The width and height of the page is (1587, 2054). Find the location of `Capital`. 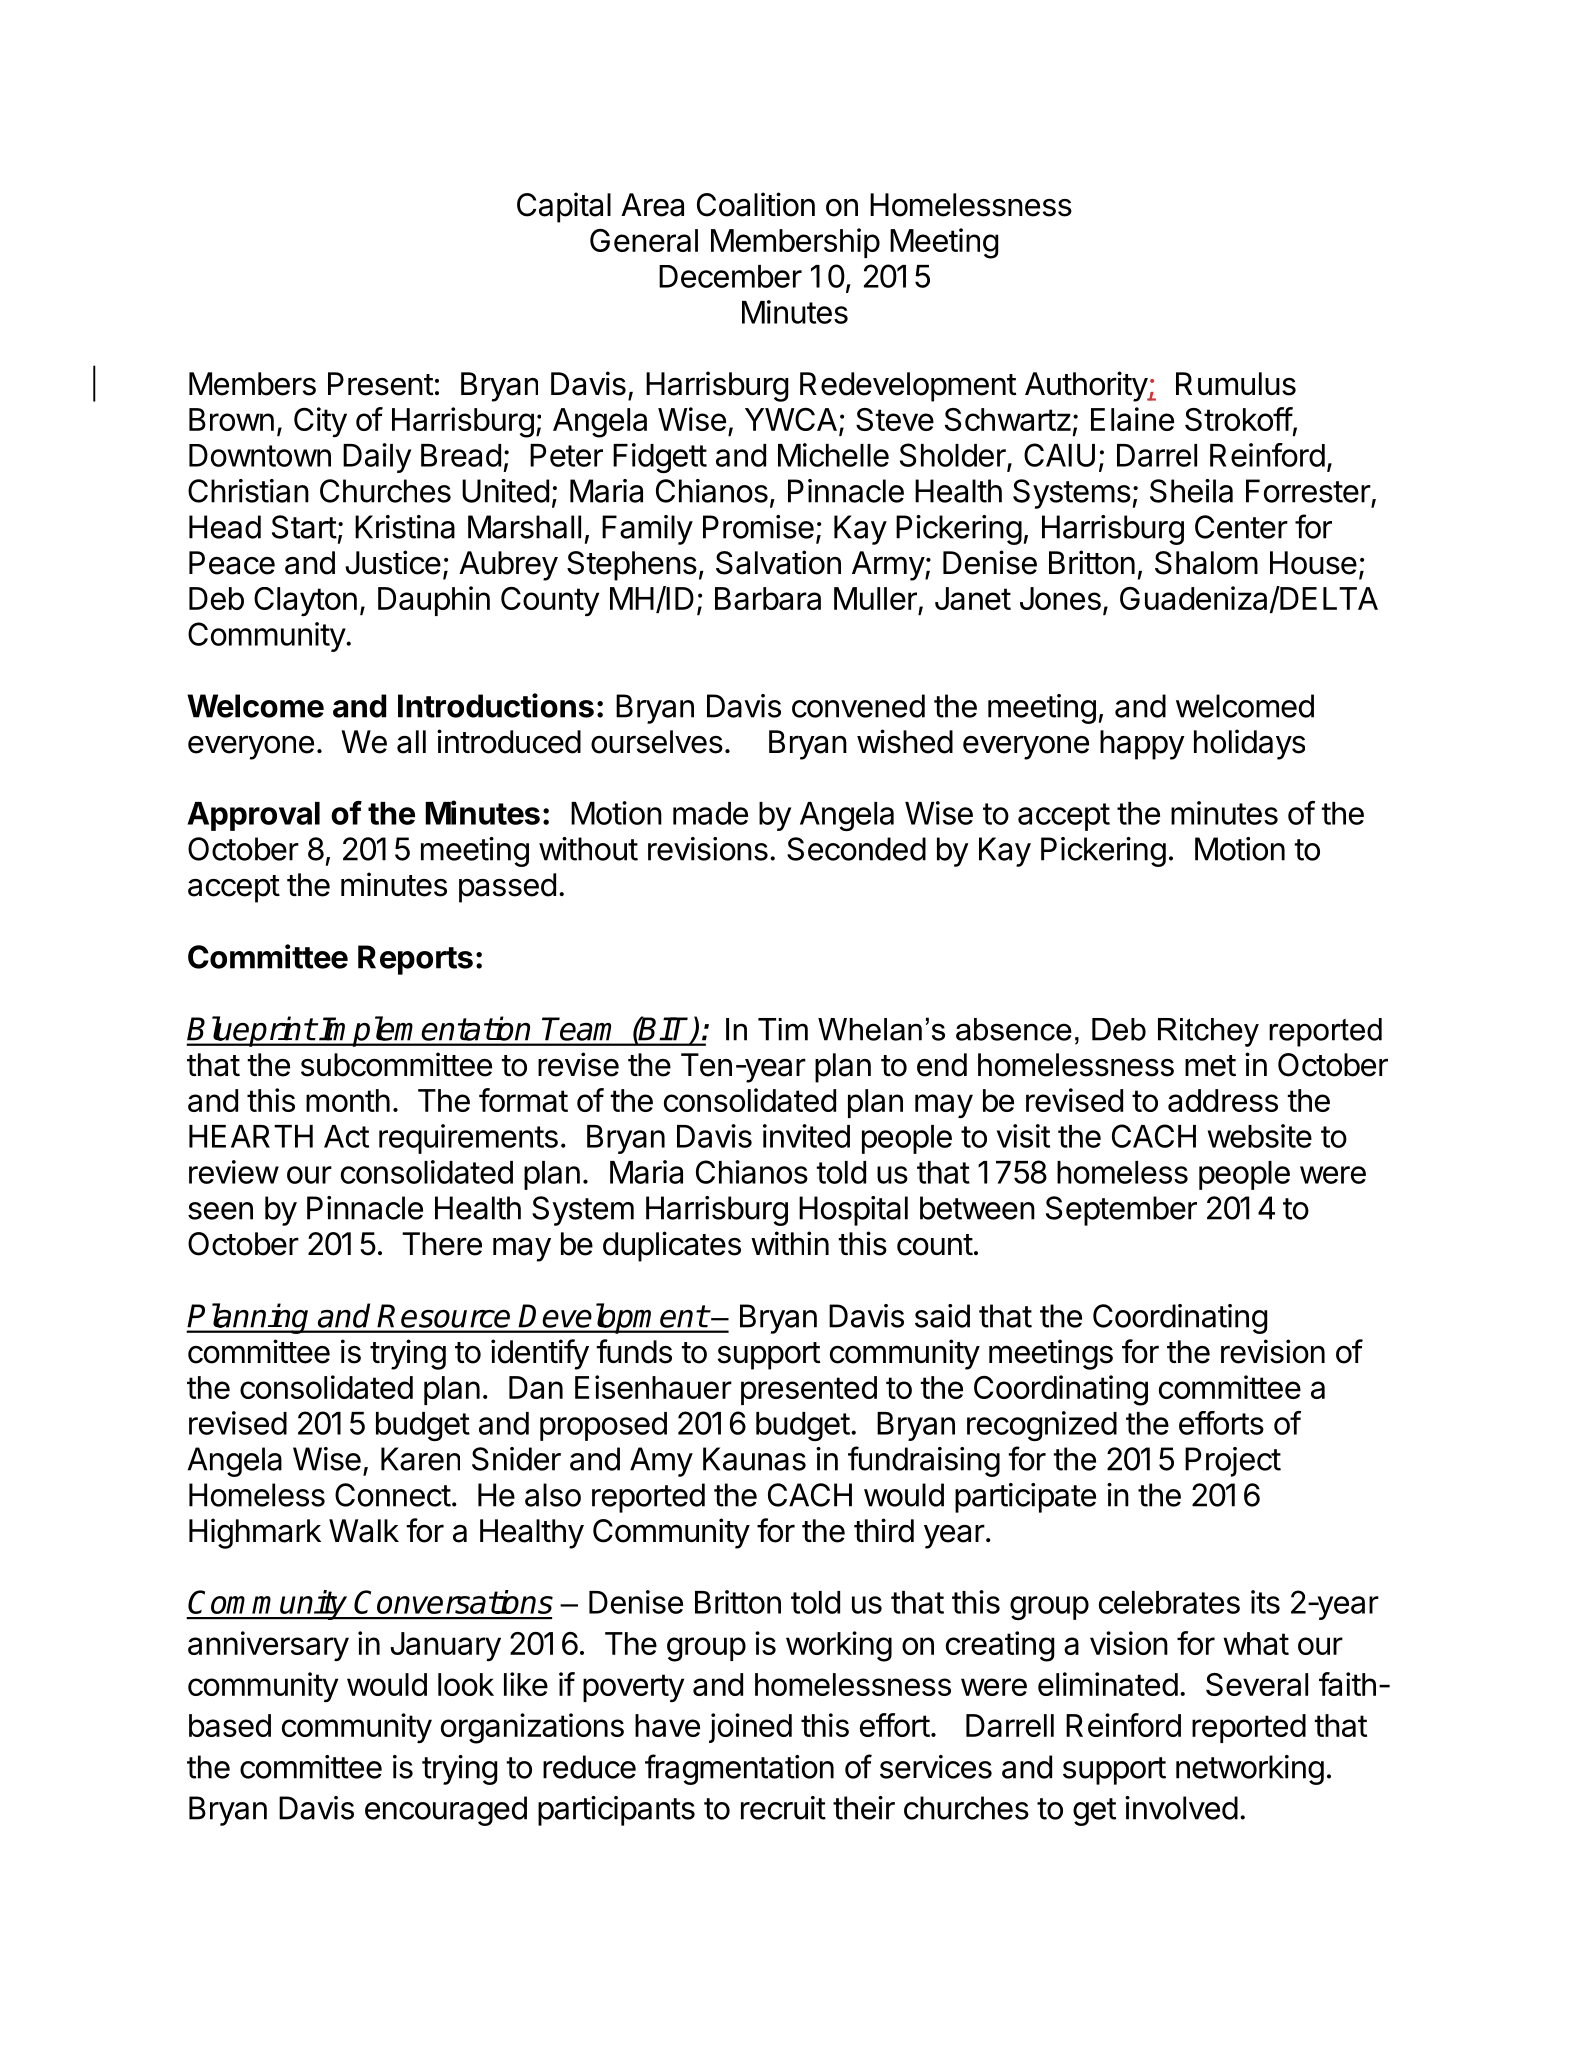

Capital is located at coordinates (564, 207).
